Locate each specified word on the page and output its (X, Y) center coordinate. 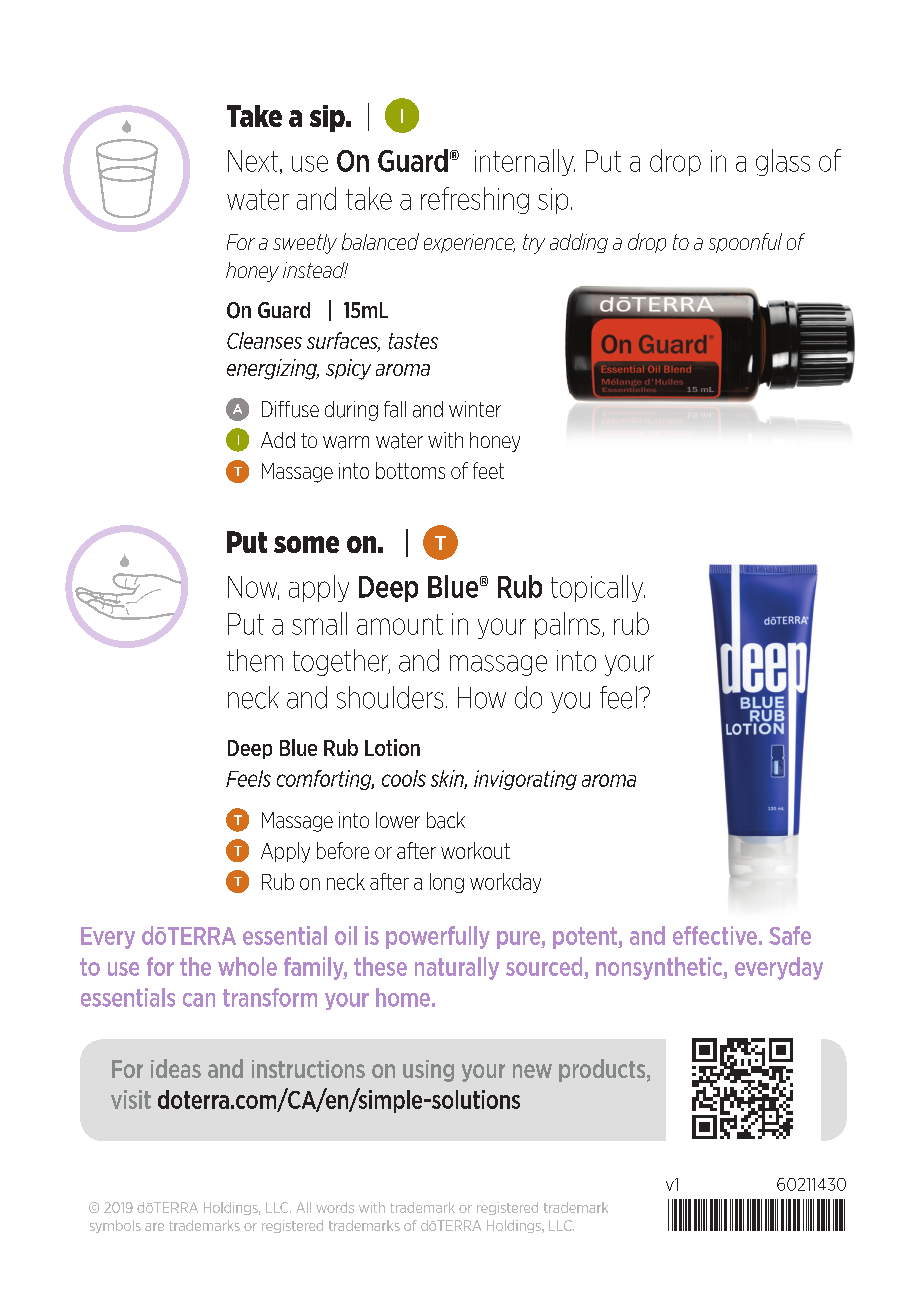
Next (253, 161)
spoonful (745, 243)
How (482, 698)
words (335, 1207)
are (154, 1227)
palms (567, 625)
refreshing (475, 200)
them (255, 660)
